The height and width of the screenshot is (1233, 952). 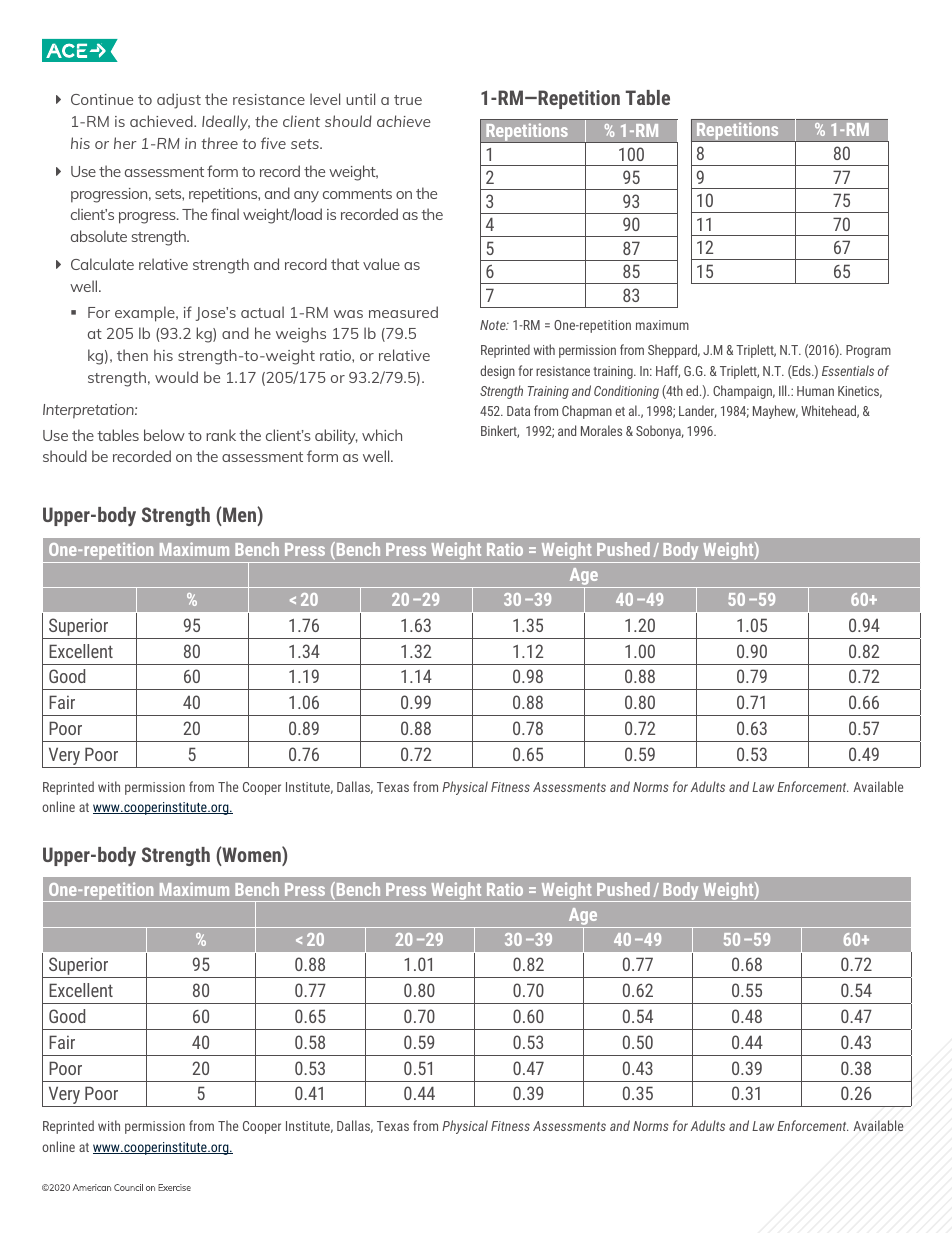 I want to click on true, so click(x=408, y=100).
